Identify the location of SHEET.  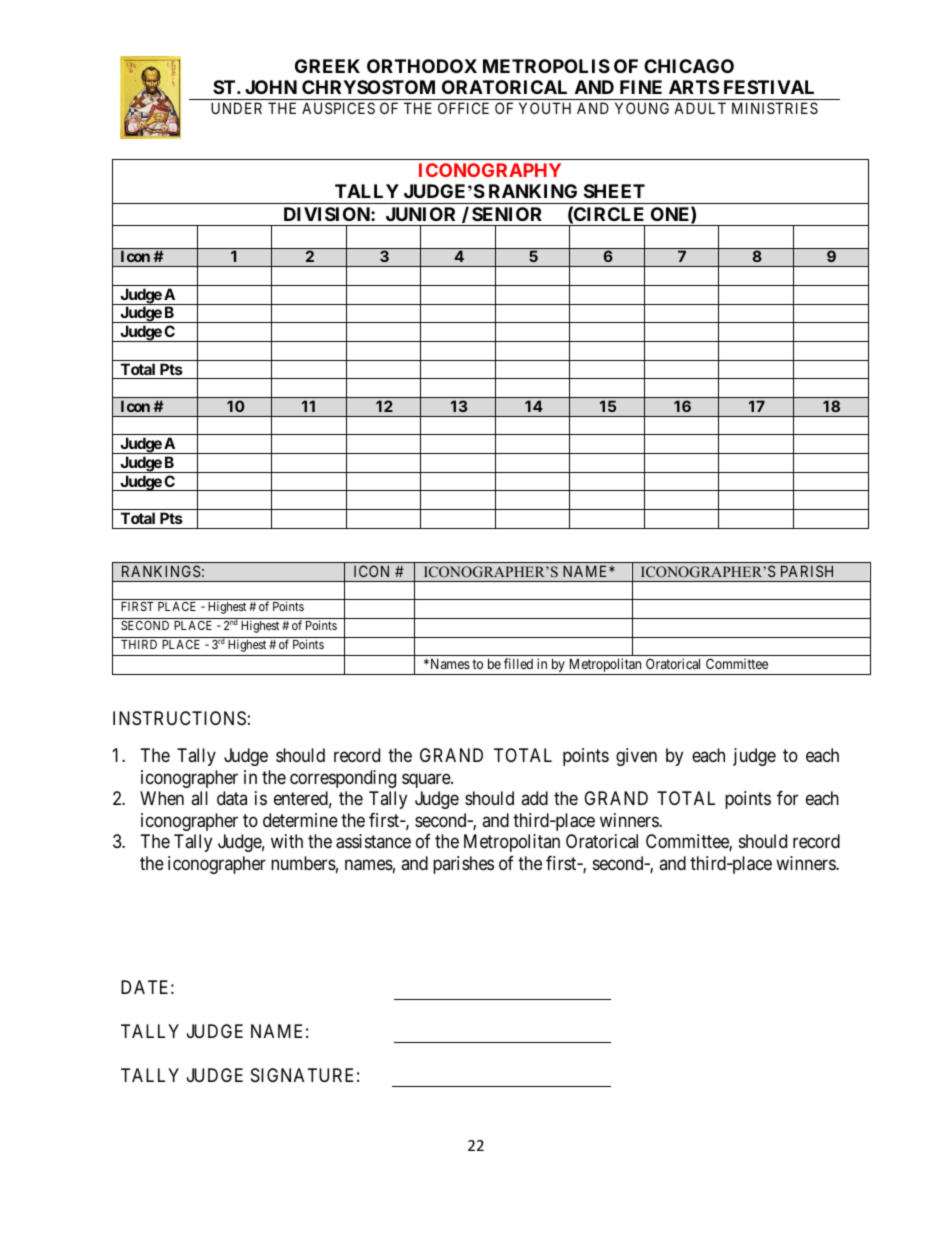
(614, 191).
